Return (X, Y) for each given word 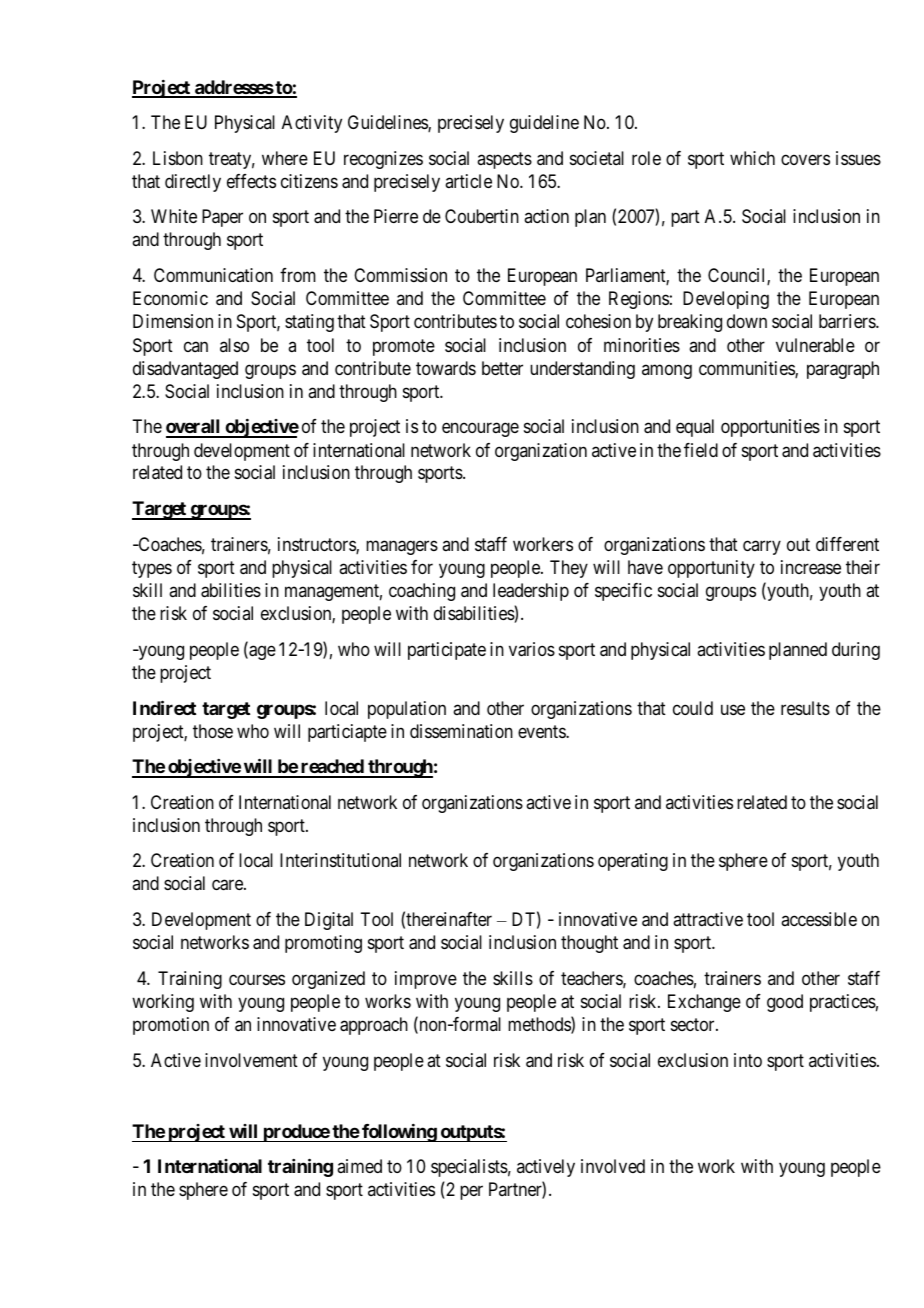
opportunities (770, 428)
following (399, 1133)
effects (251, 181)
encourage (480, 430)
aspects (504, 160)
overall (194, 428)
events (542, 731)
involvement (251, 1060)
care (228, 885)
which (752, 158)
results (805, 708)
